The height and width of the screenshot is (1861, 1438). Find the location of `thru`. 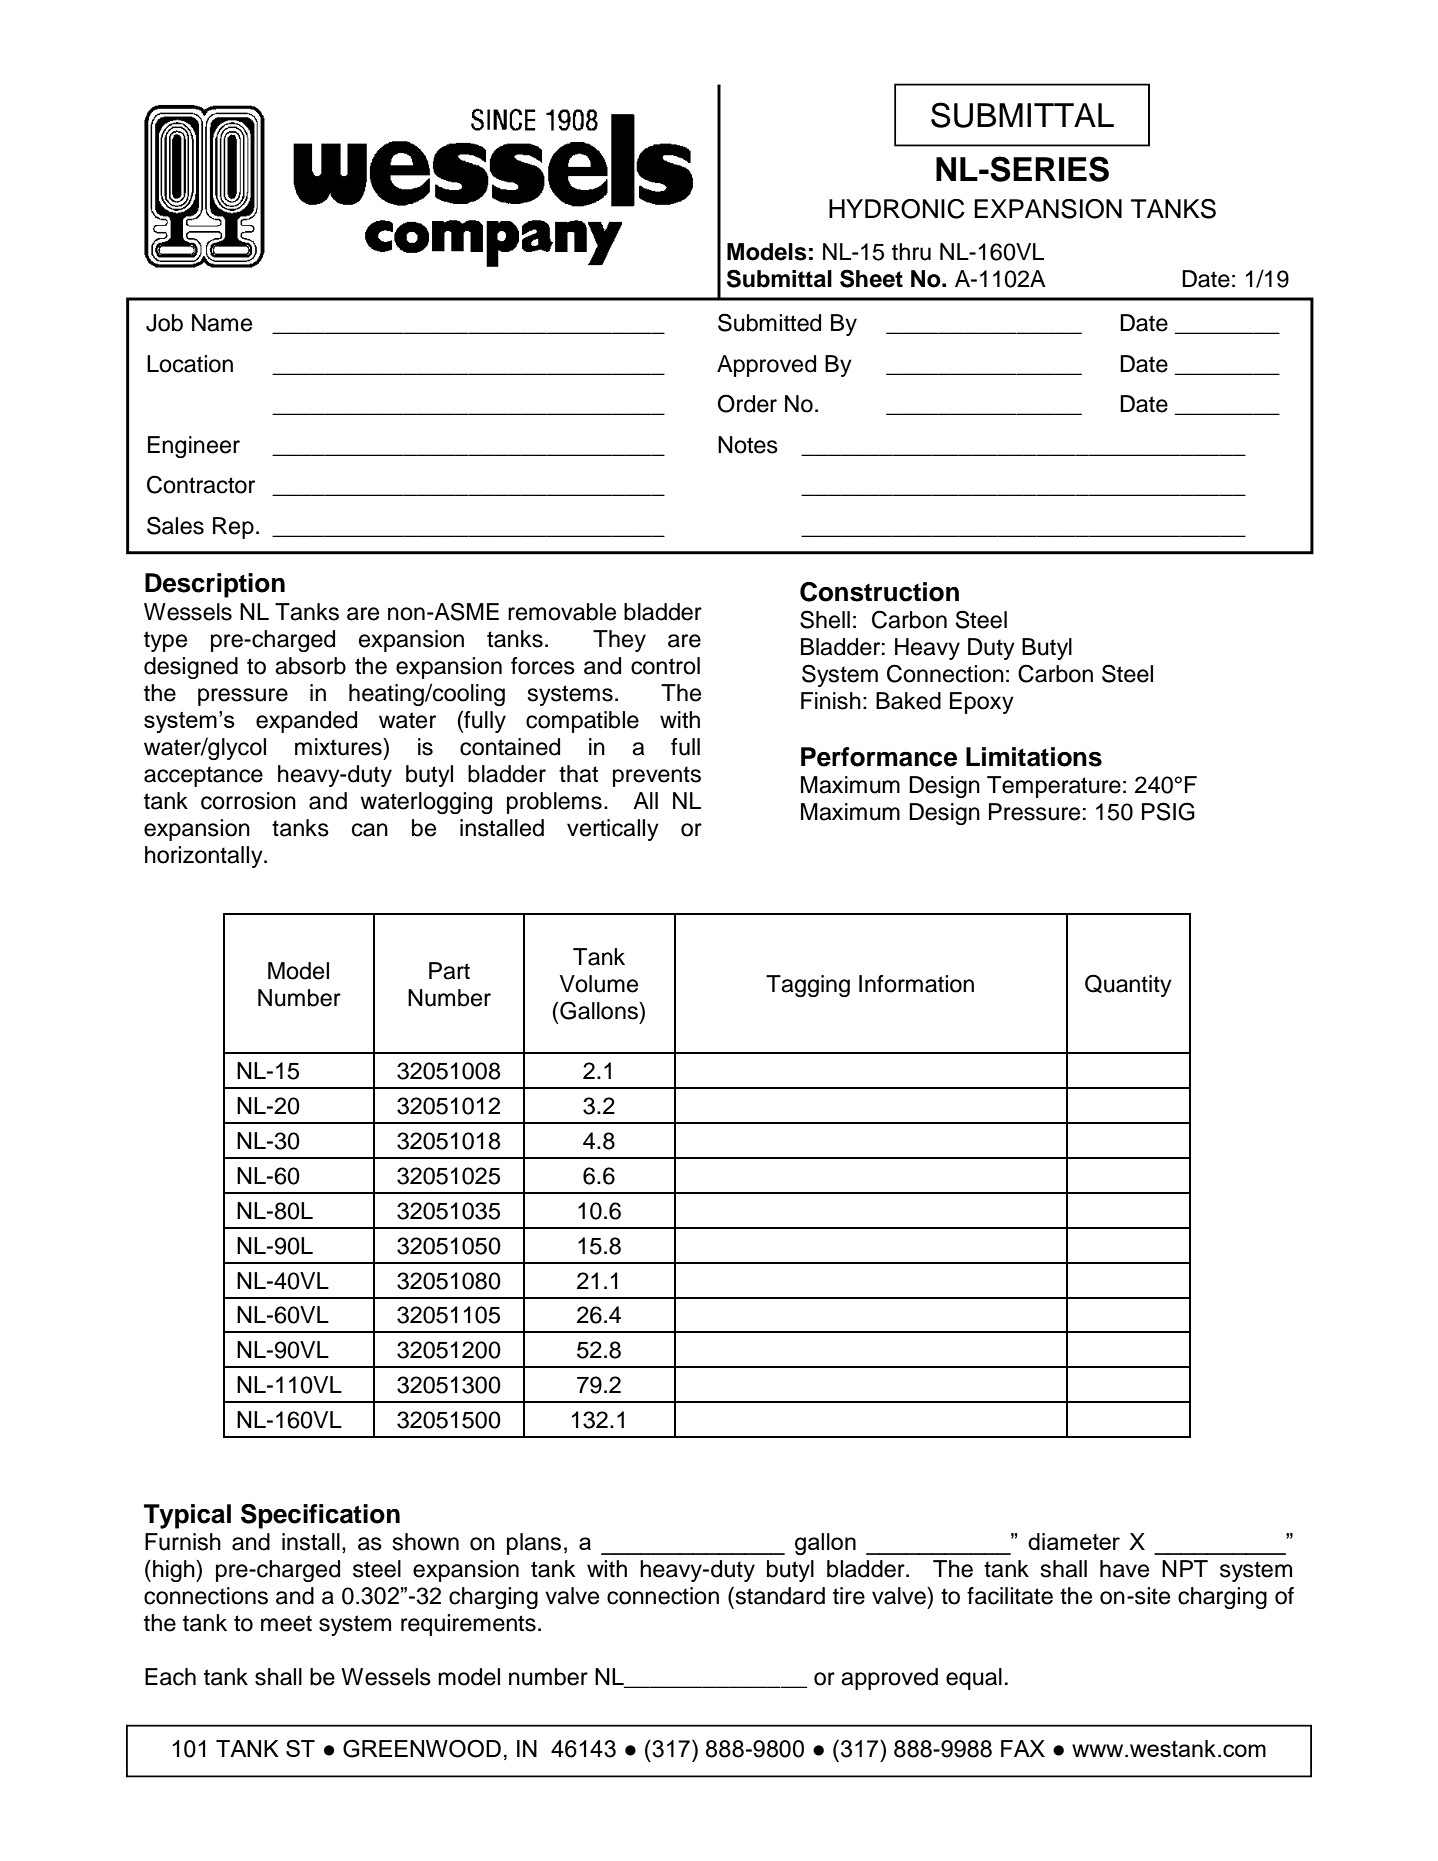

thru is located at coordinates (911, 252).
